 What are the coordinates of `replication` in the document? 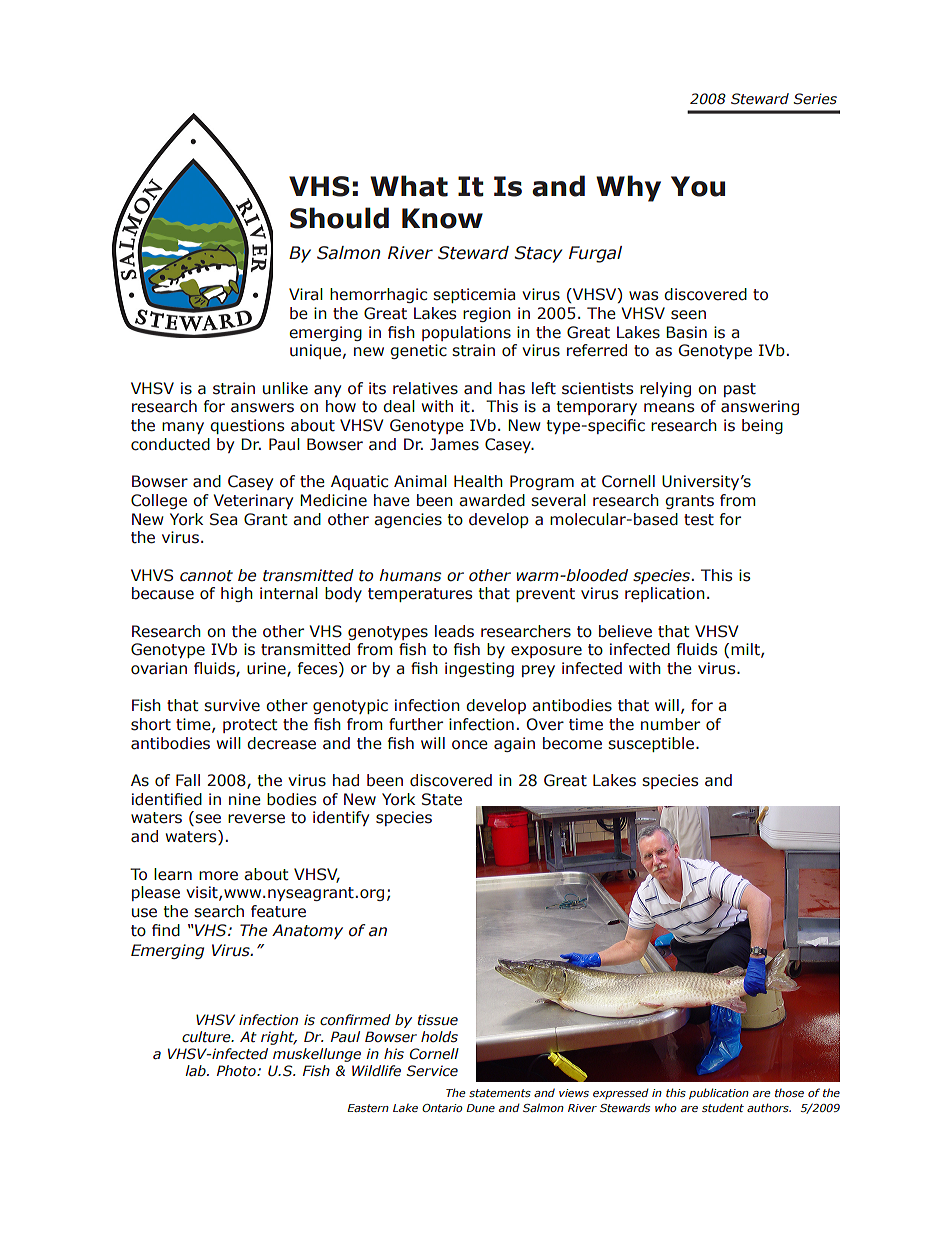 It's located at (665, 594).
